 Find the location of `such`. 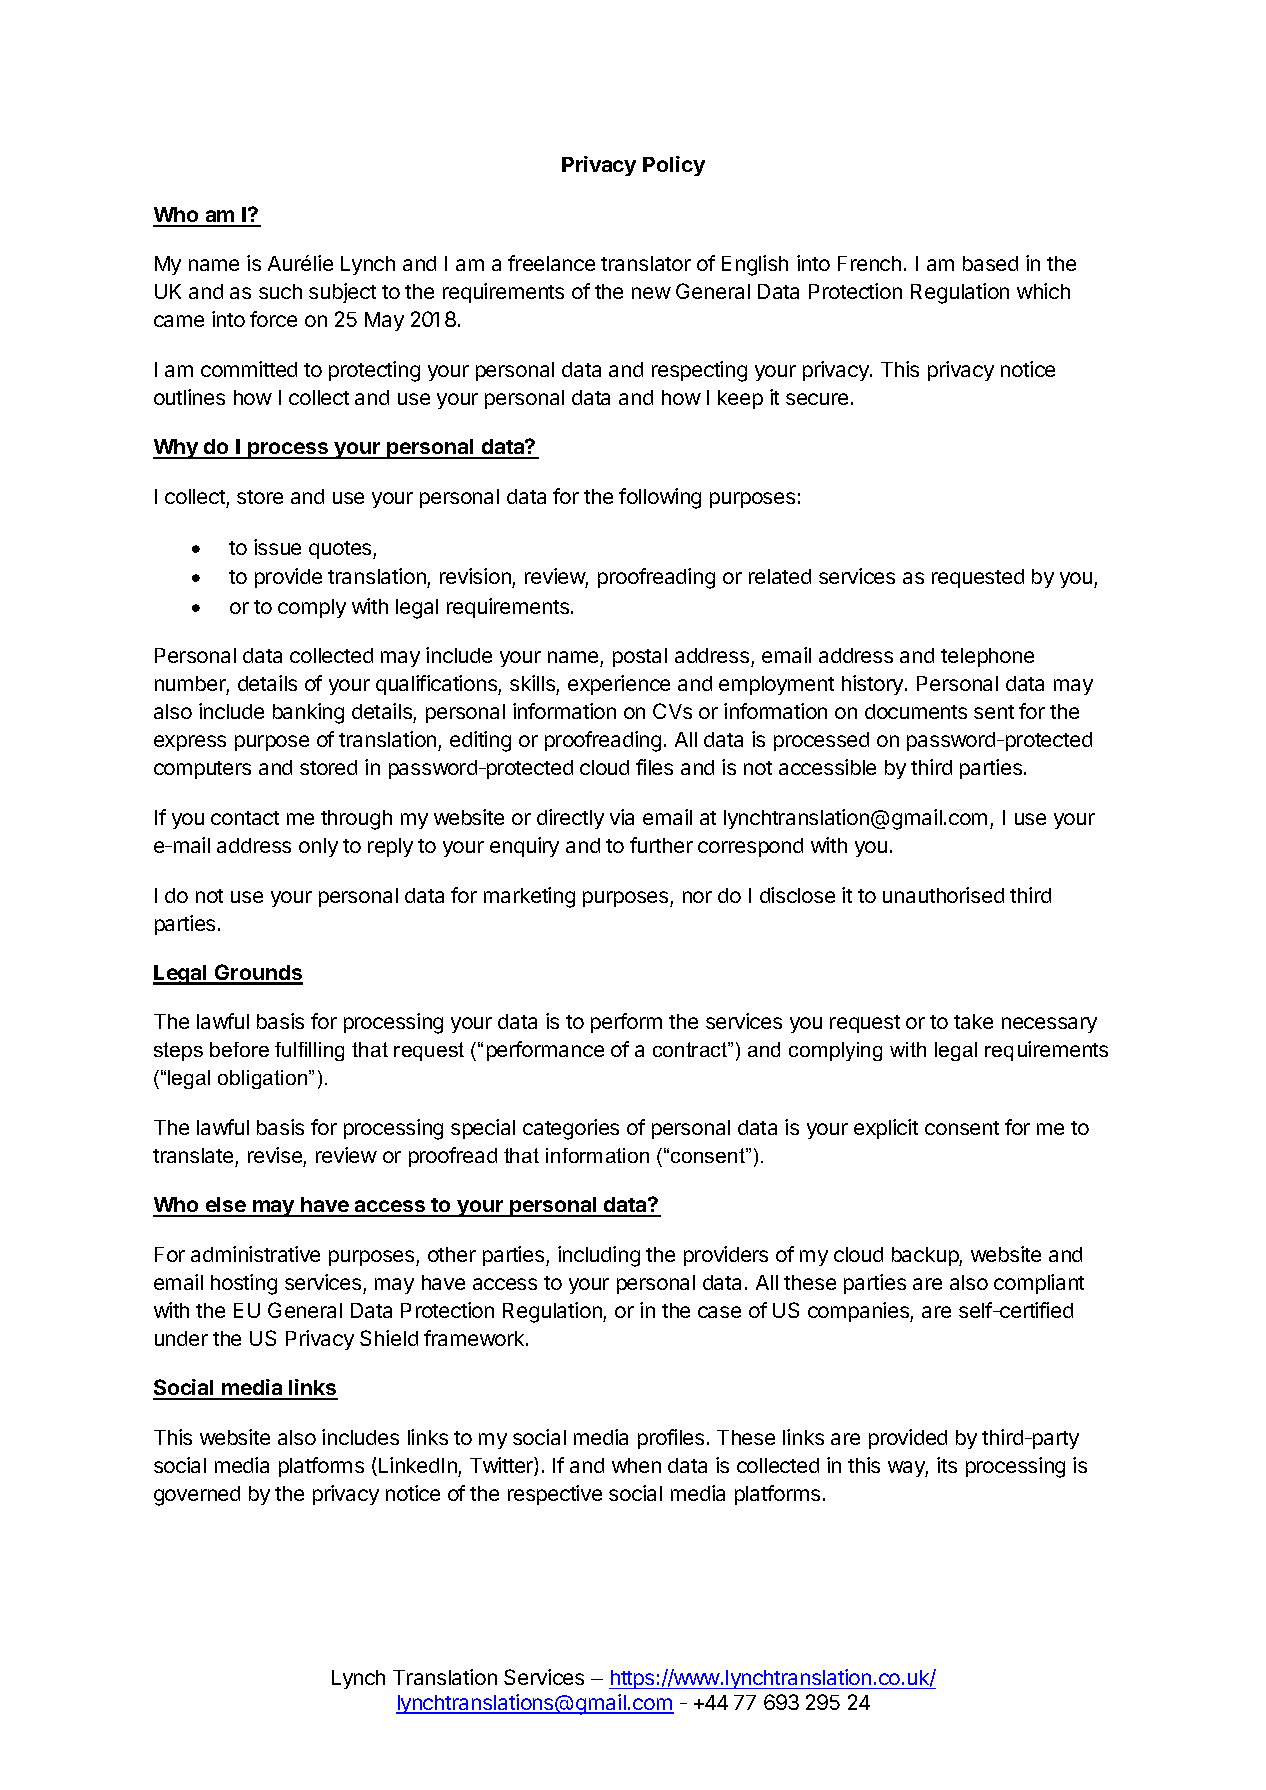

such is located at coordinates (280, 291).
